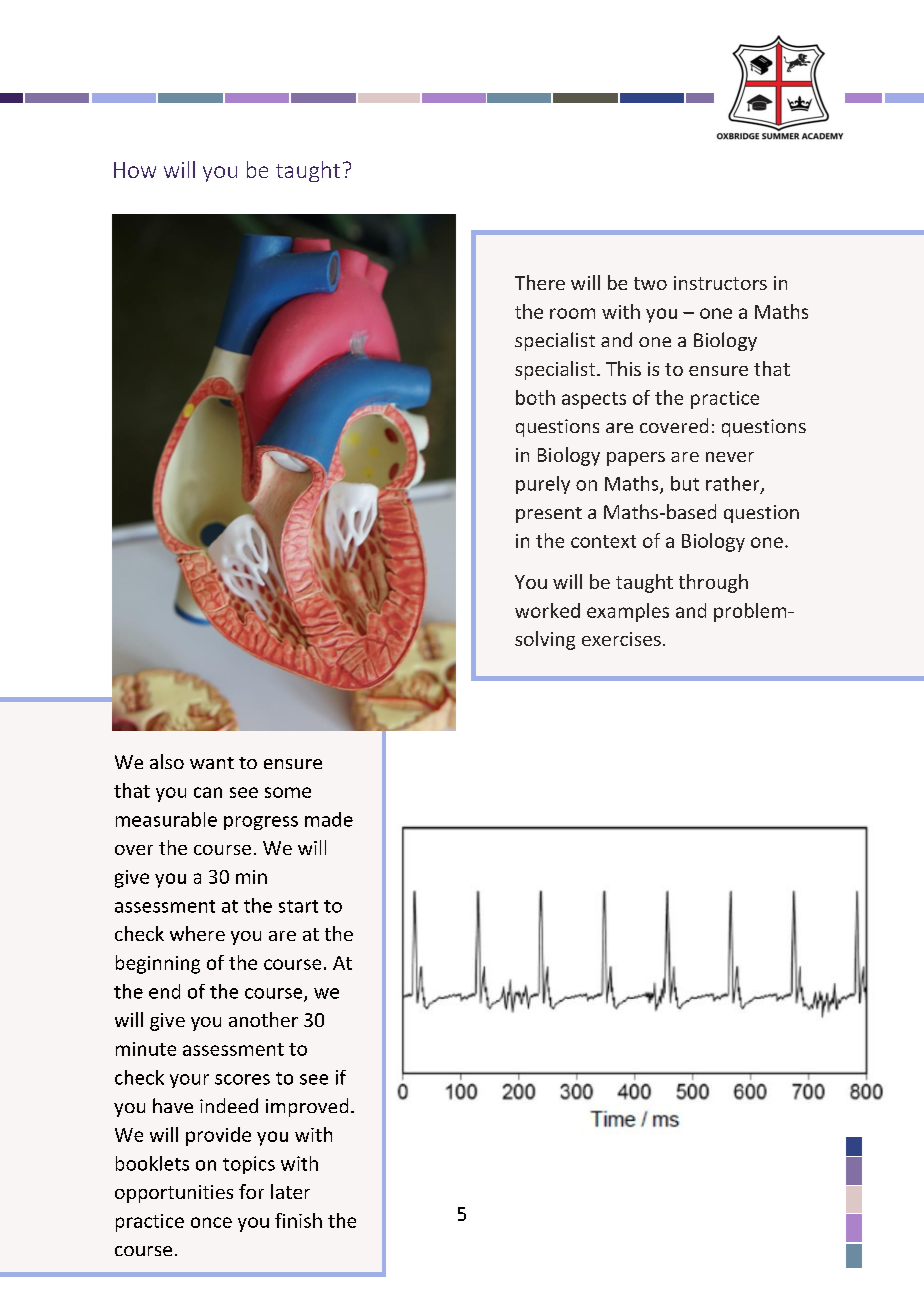 The image size is (924, 1308). What do you see at coordinates (628, 612) in the image?
I see `examples` at bounding box center [628, 612].
